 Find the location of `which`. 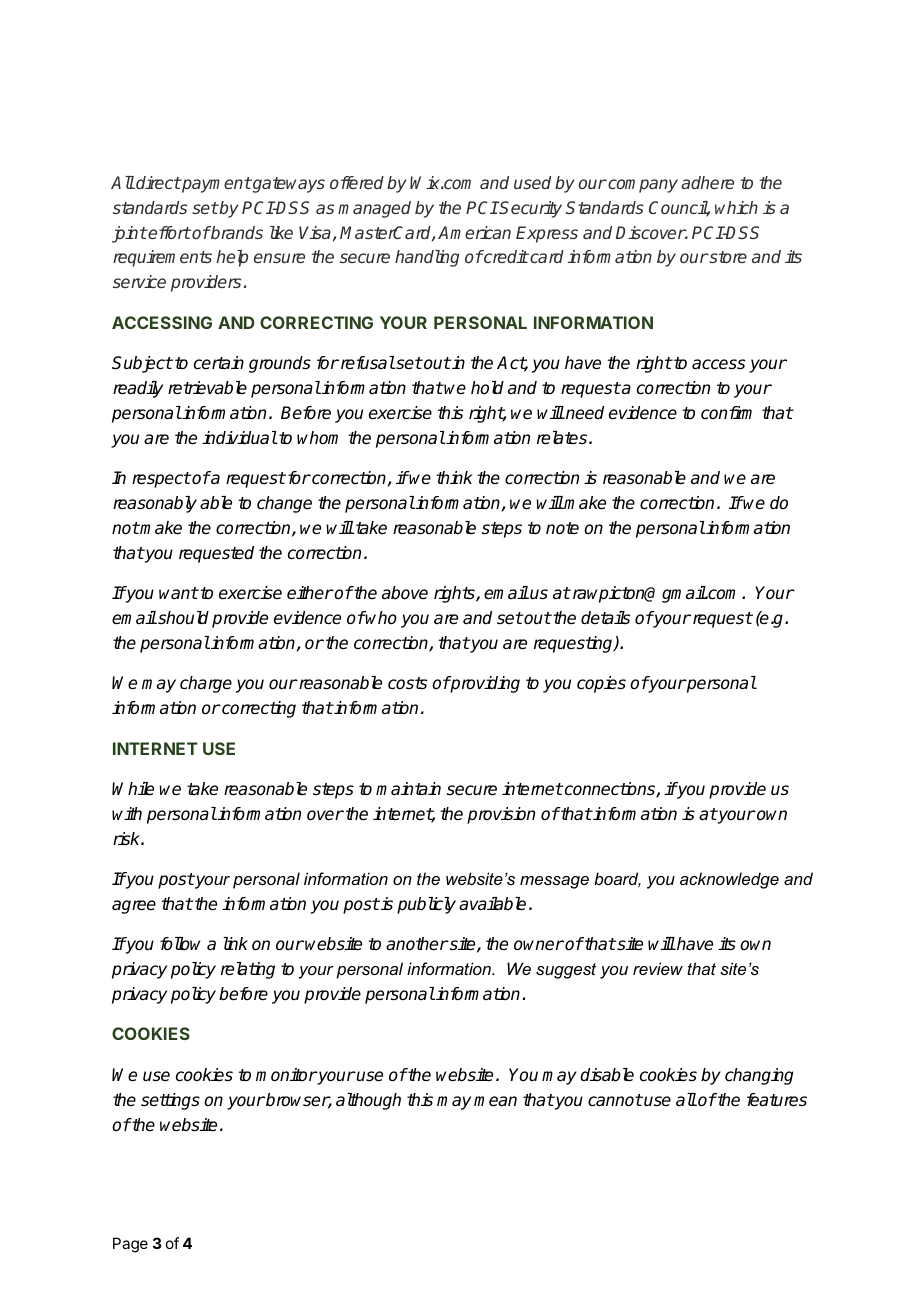

which is located at coordinates (736, 207).
